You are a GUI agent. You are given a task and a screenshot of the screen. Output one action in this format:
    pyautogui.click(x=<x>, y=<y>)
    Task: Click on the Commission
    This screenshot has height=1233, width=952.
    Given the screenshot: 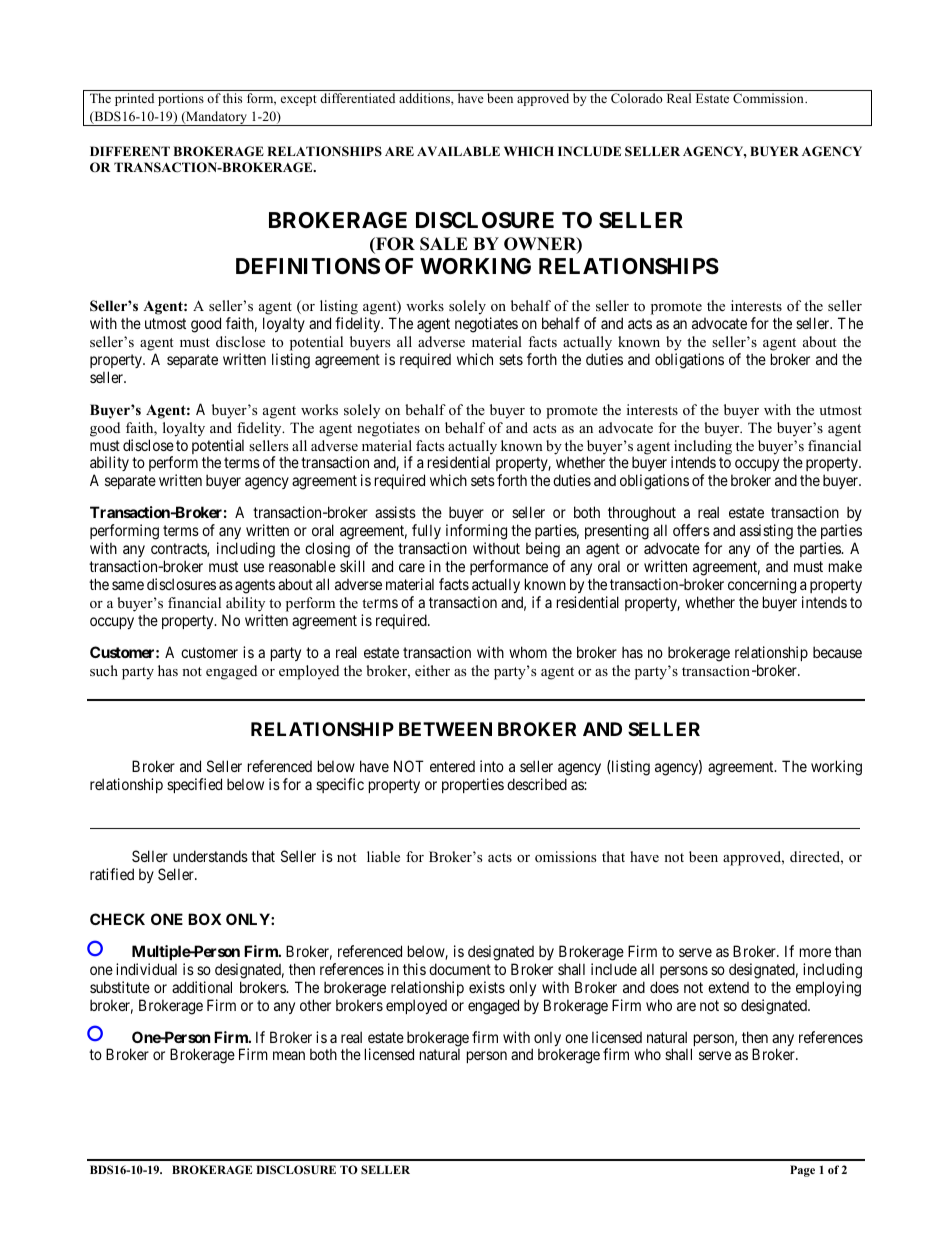 What is the action you would take?
    pyautogui.click(x=769, y=98)
